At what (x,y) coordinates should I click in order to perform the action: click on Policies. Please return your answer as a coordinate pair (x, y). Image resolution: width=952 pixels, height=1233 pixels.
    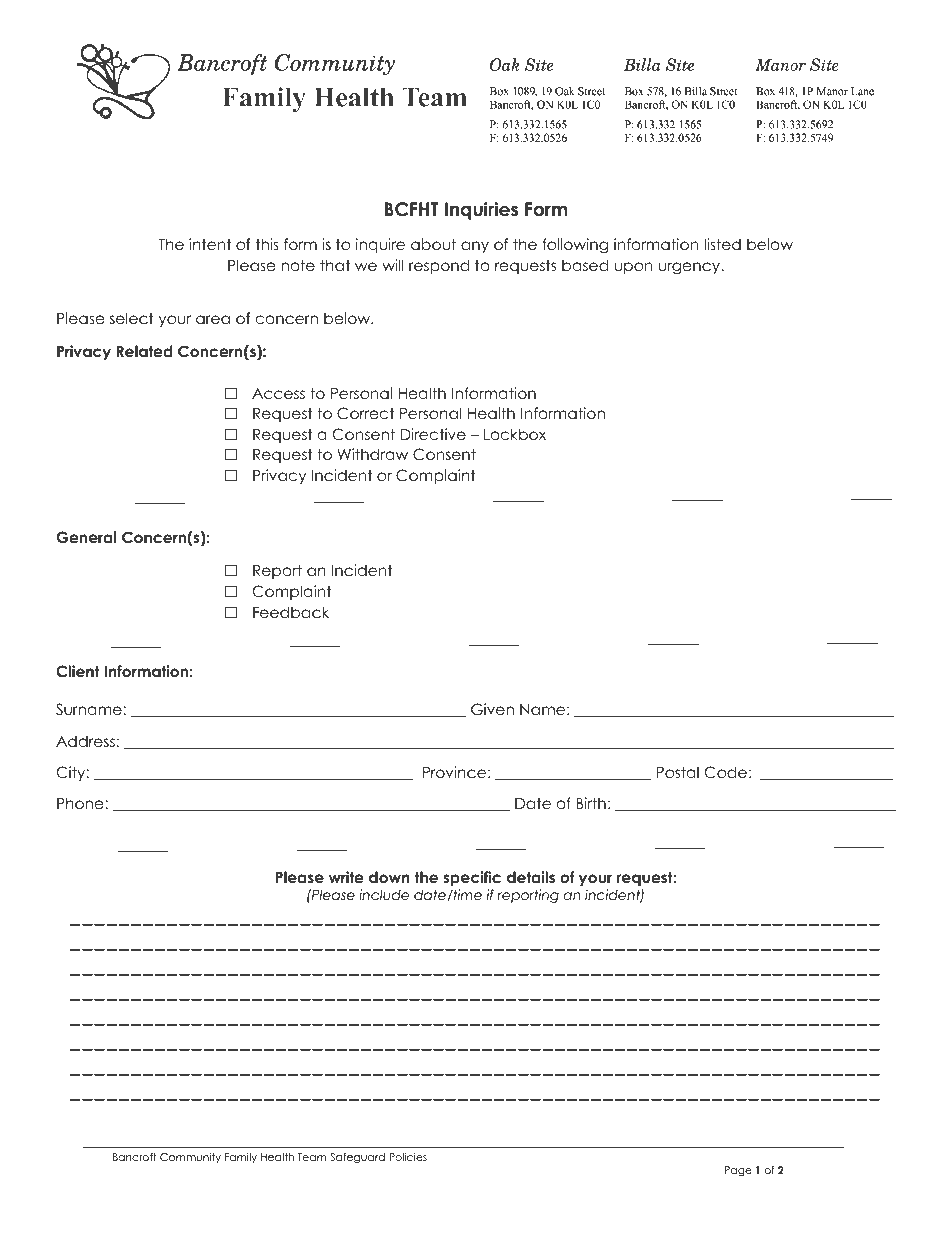
    Looking at the image, I should click on (408, 1157).
